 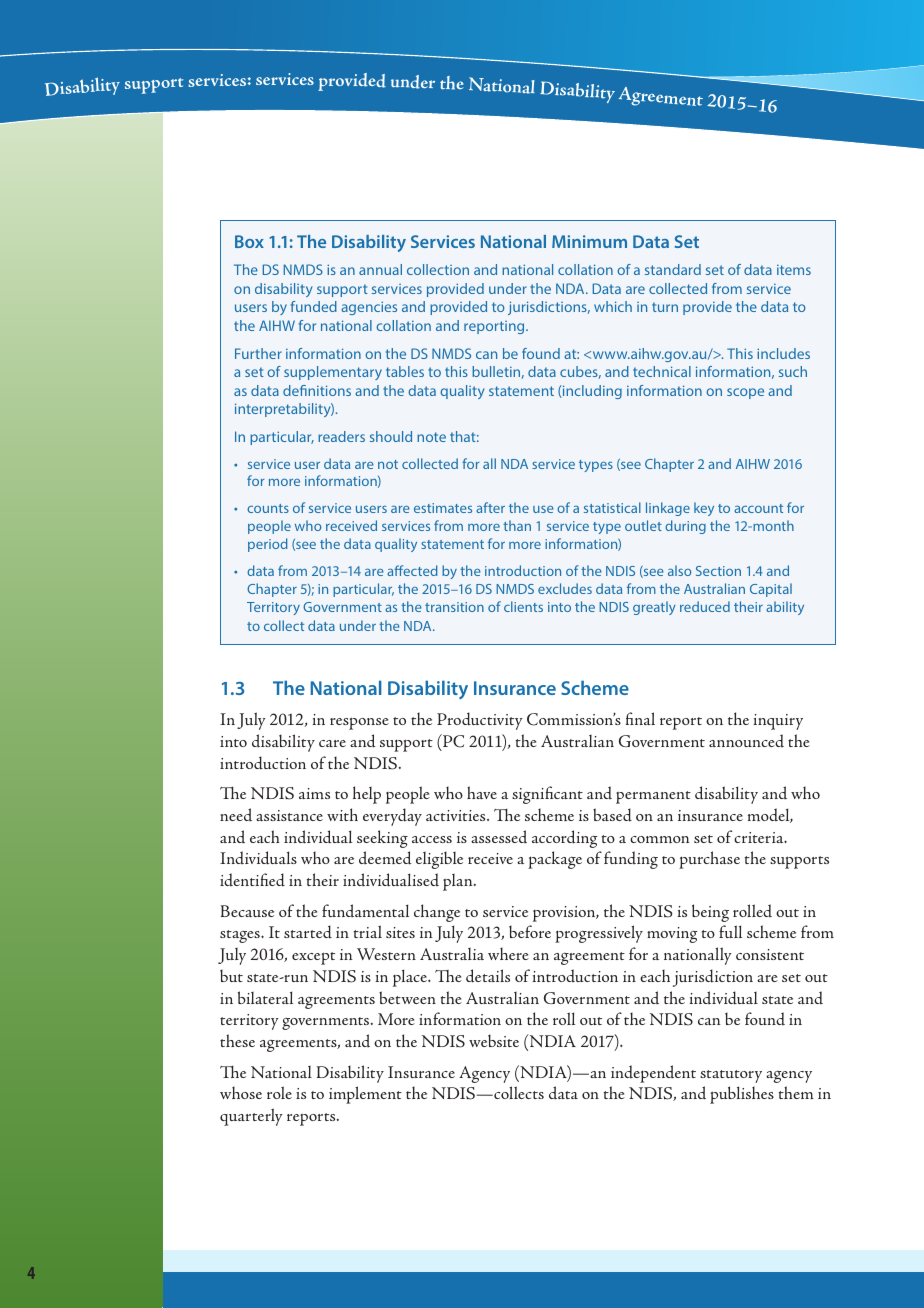 What do you see at coordinates (589, 241) in the image?
I see `Minimum` at bounding box center [589, 241].
